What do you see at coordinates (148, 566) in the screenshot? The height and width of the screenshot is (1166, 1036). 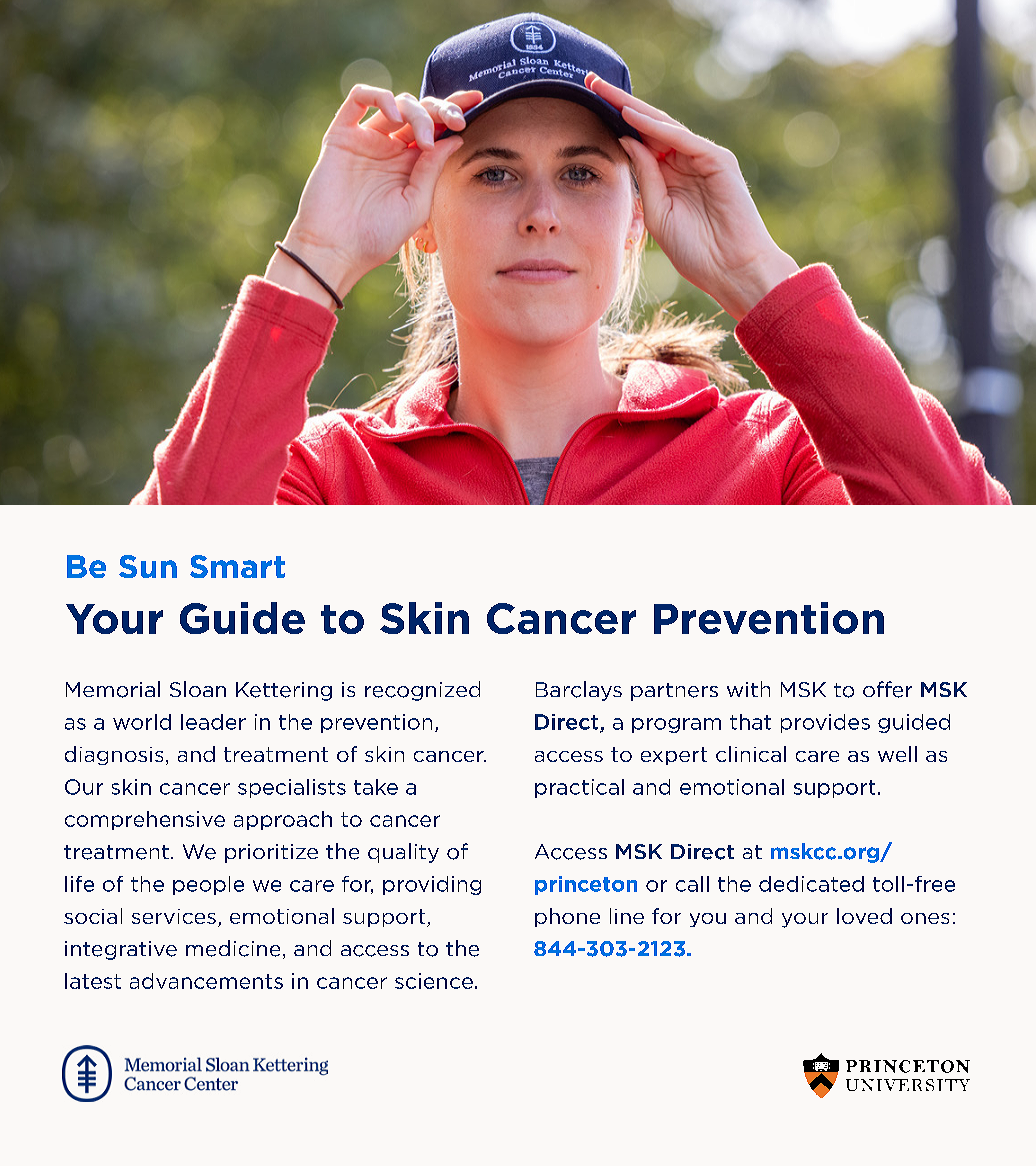 I see `Sun` at bounding box center [148, 566].
